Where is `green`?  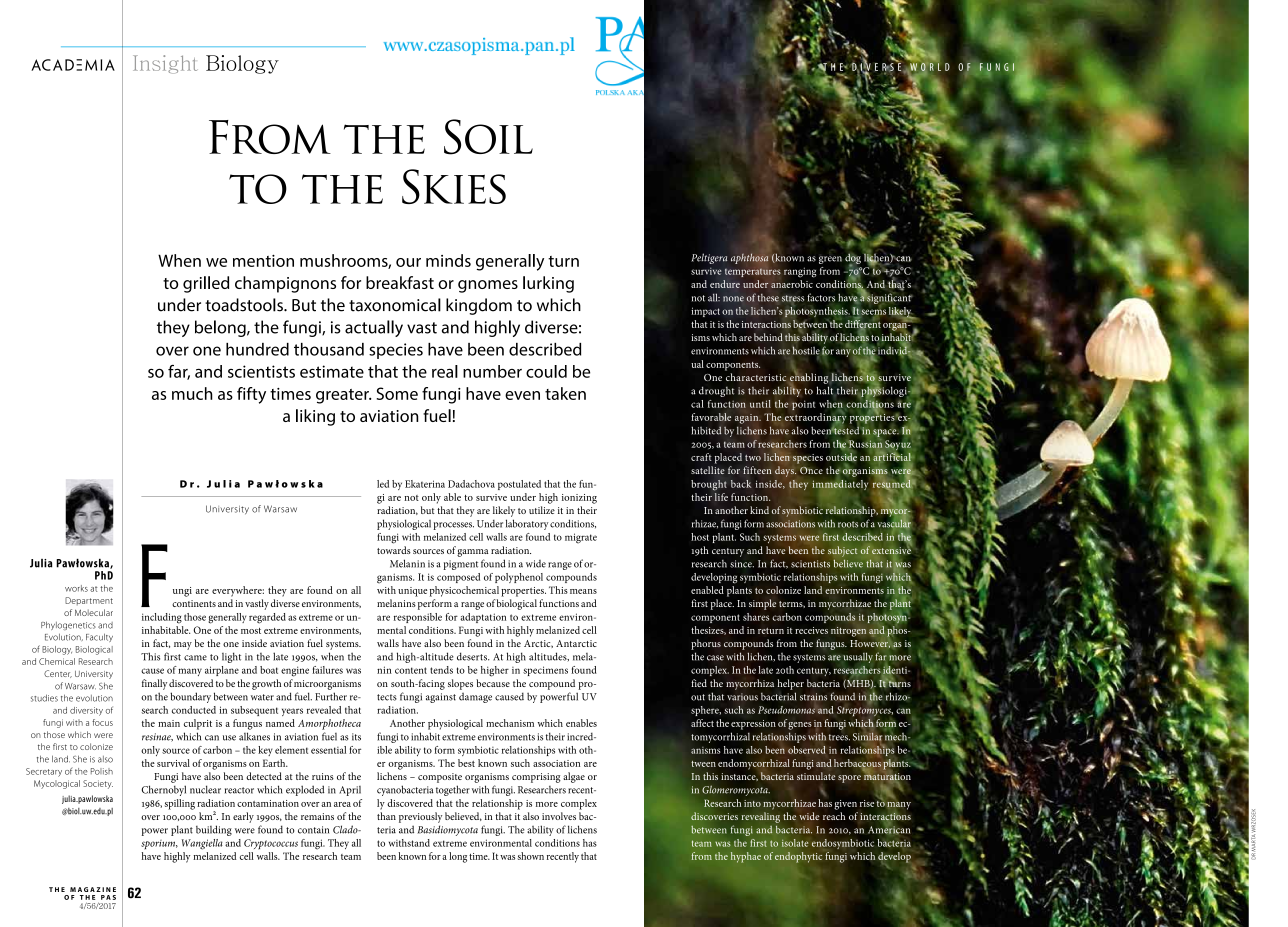 green is located at coordinates (830, 260).
